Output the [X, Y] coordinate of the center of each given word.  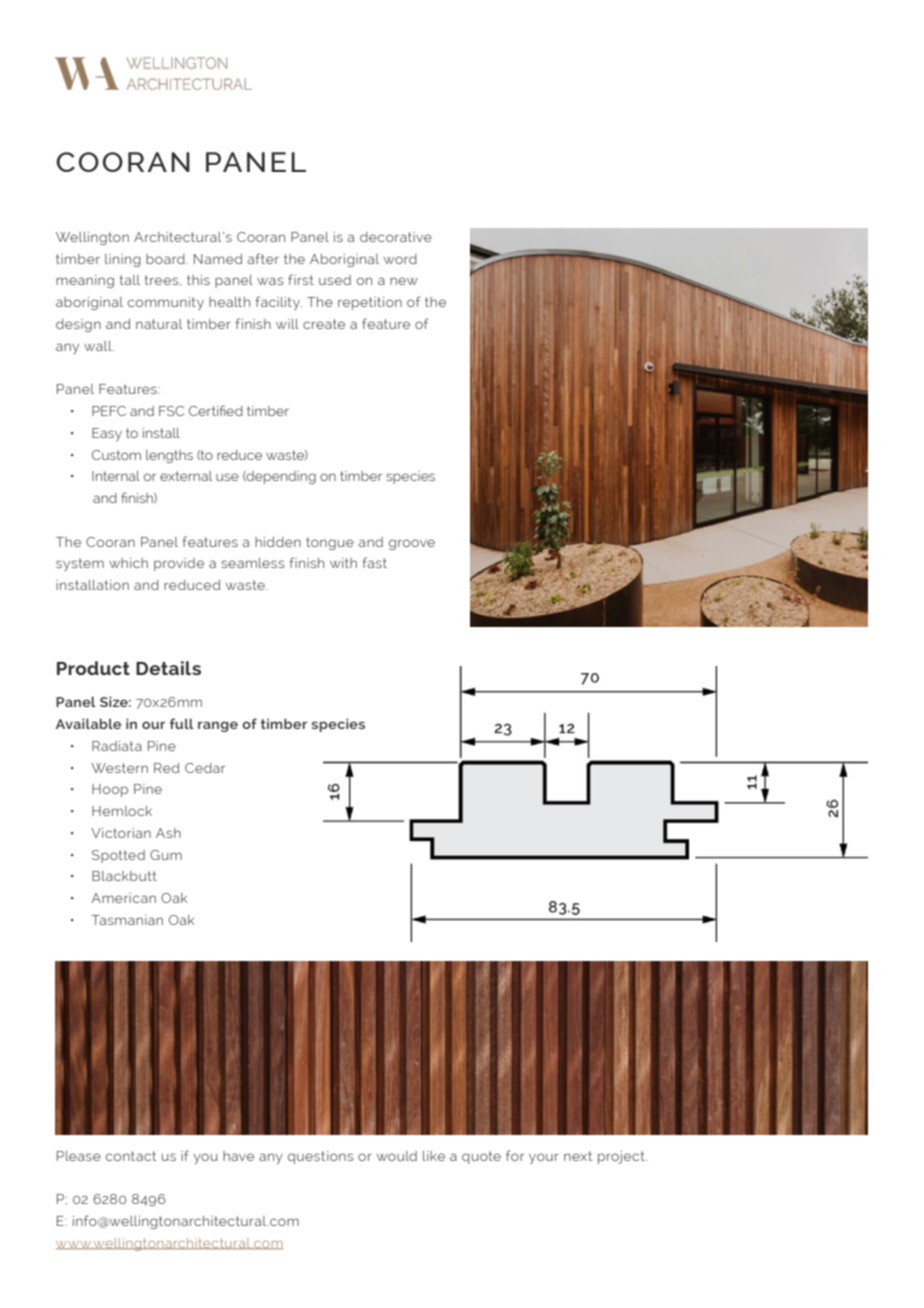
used [335, 280]
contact [131, 1156]
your [544, 1158]
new [404, 281]
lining [123, 260]
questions [320, 1157]
